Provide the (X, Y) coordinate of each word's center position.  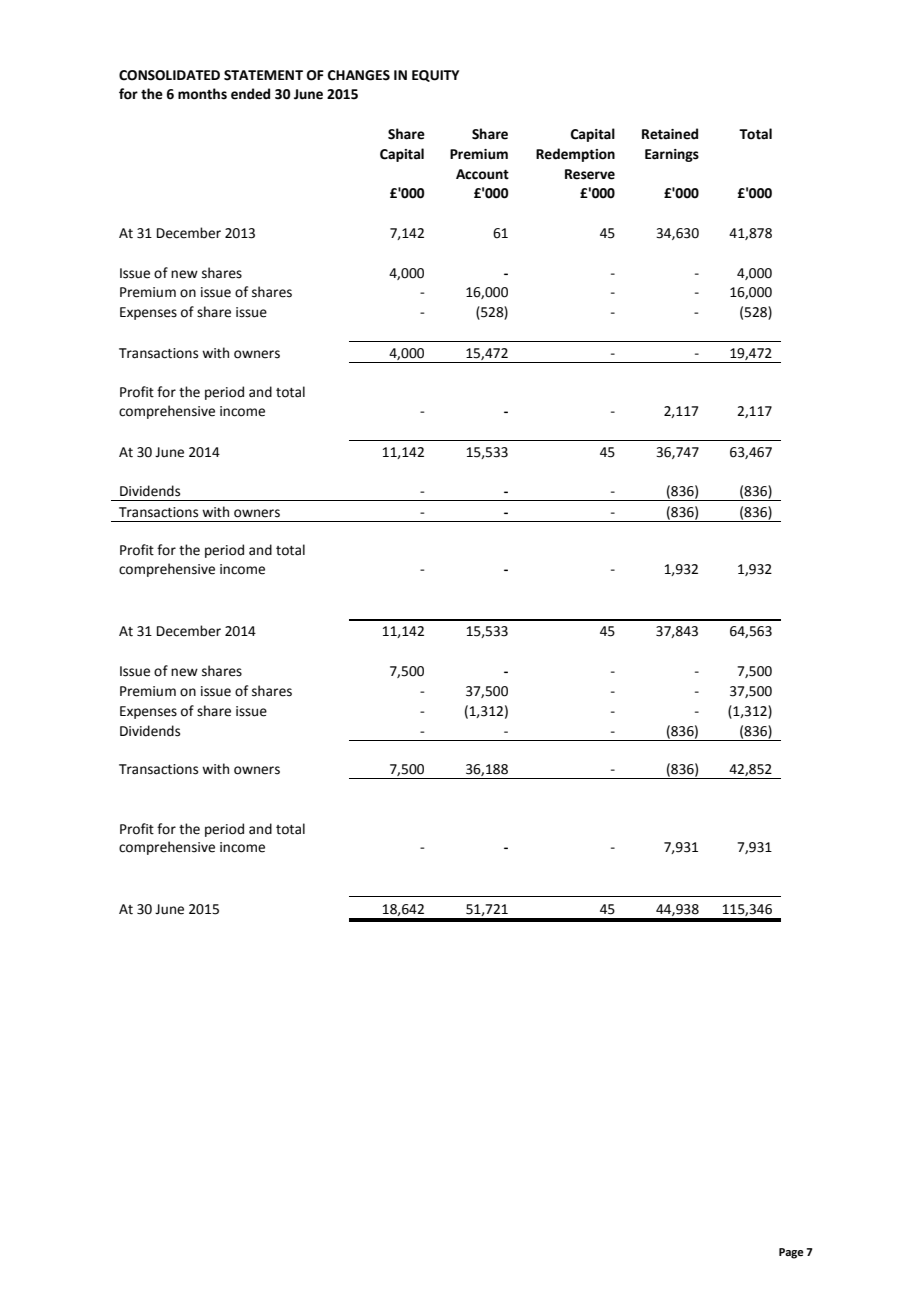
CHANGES (359, 75)
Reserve (590, 174)
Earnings (672, 155)
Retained (670, 134)
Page (791, 1253)
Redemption (575, 155)
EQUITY (435, 76)
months (202, 94)
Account (482, 174)
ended (250, 94)
